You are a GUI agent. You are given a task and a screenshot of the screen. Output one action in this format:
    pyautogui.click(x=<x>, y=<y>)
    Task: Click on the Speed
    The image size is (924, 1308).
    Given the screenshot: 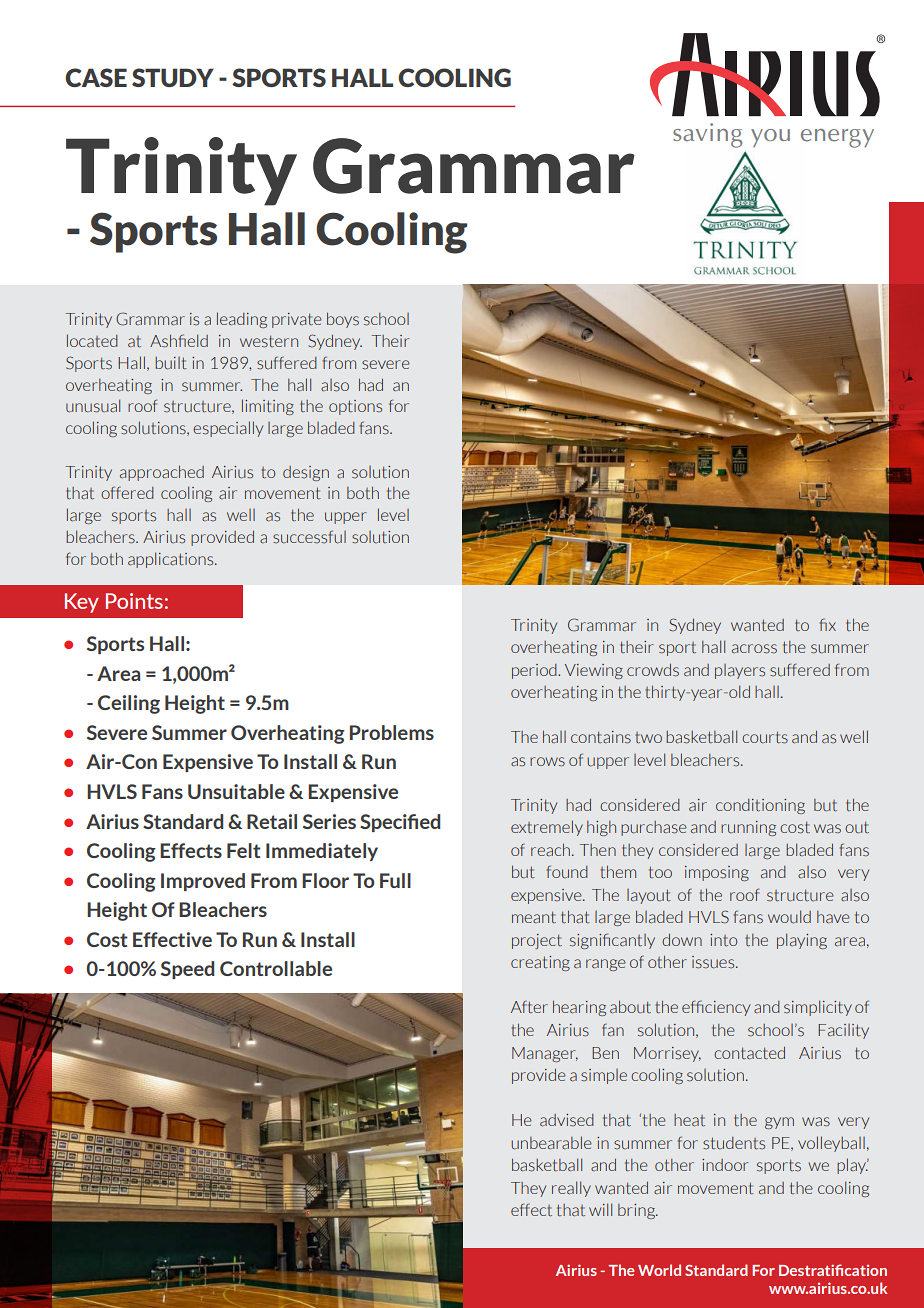 What is the action you would take?
    pyautogui.click(x=187, y=970)
